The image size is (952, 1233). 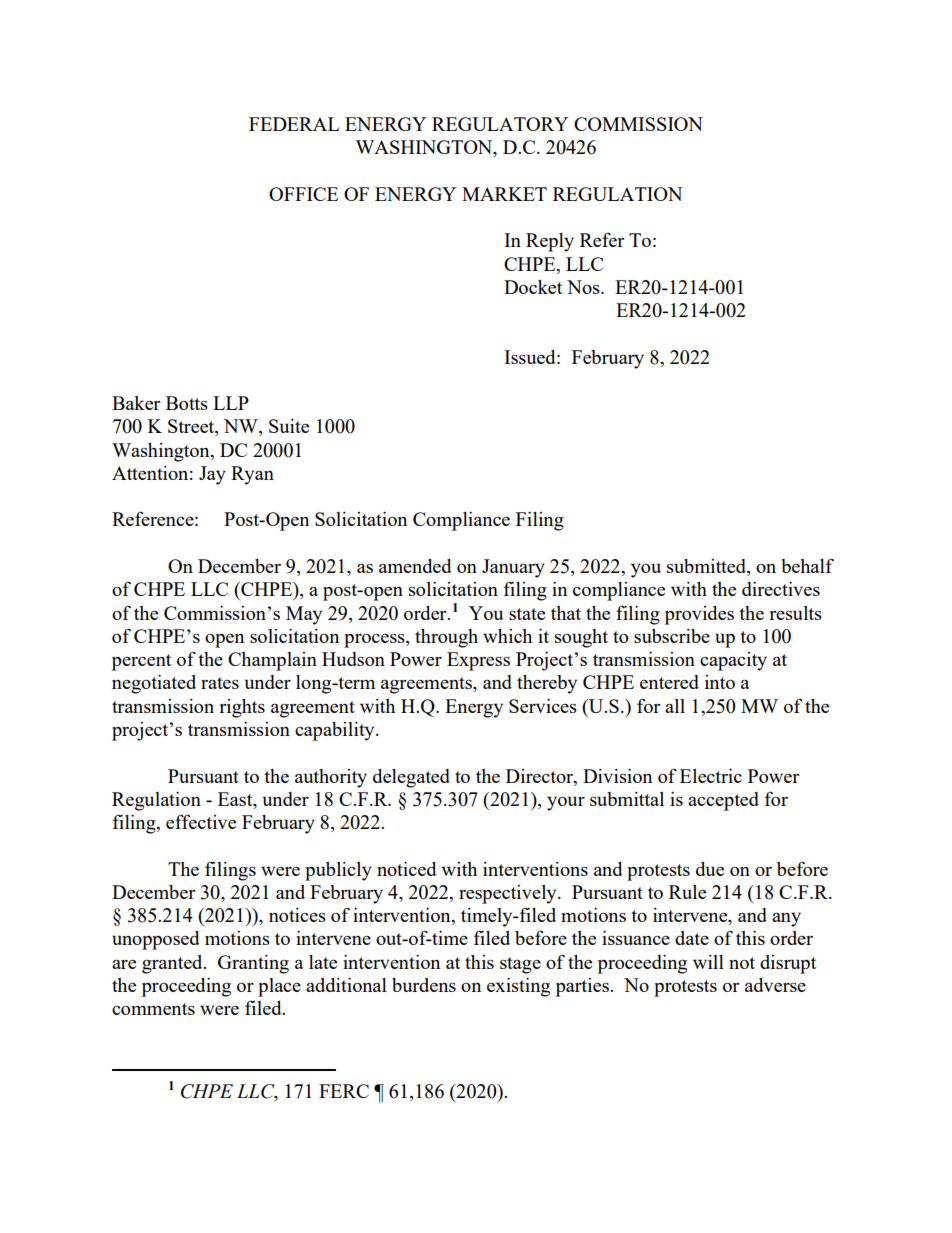 What do you see at coordinates (415, 566) in the page?
I see `amended` at bounding box center [415, 566].
